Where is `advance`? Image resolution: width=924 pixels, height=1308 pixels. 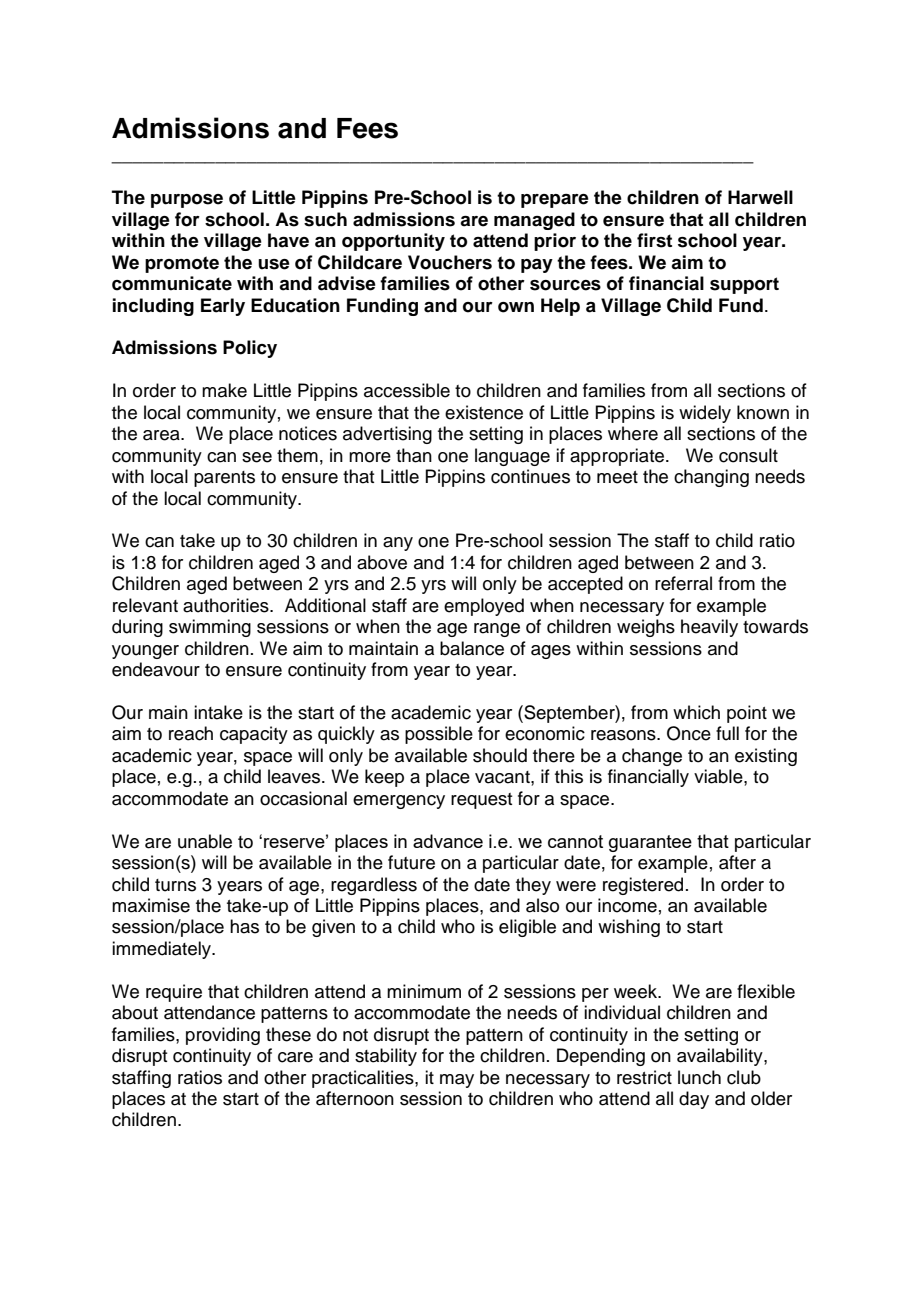
advance is located at coordinates (448, 841).
